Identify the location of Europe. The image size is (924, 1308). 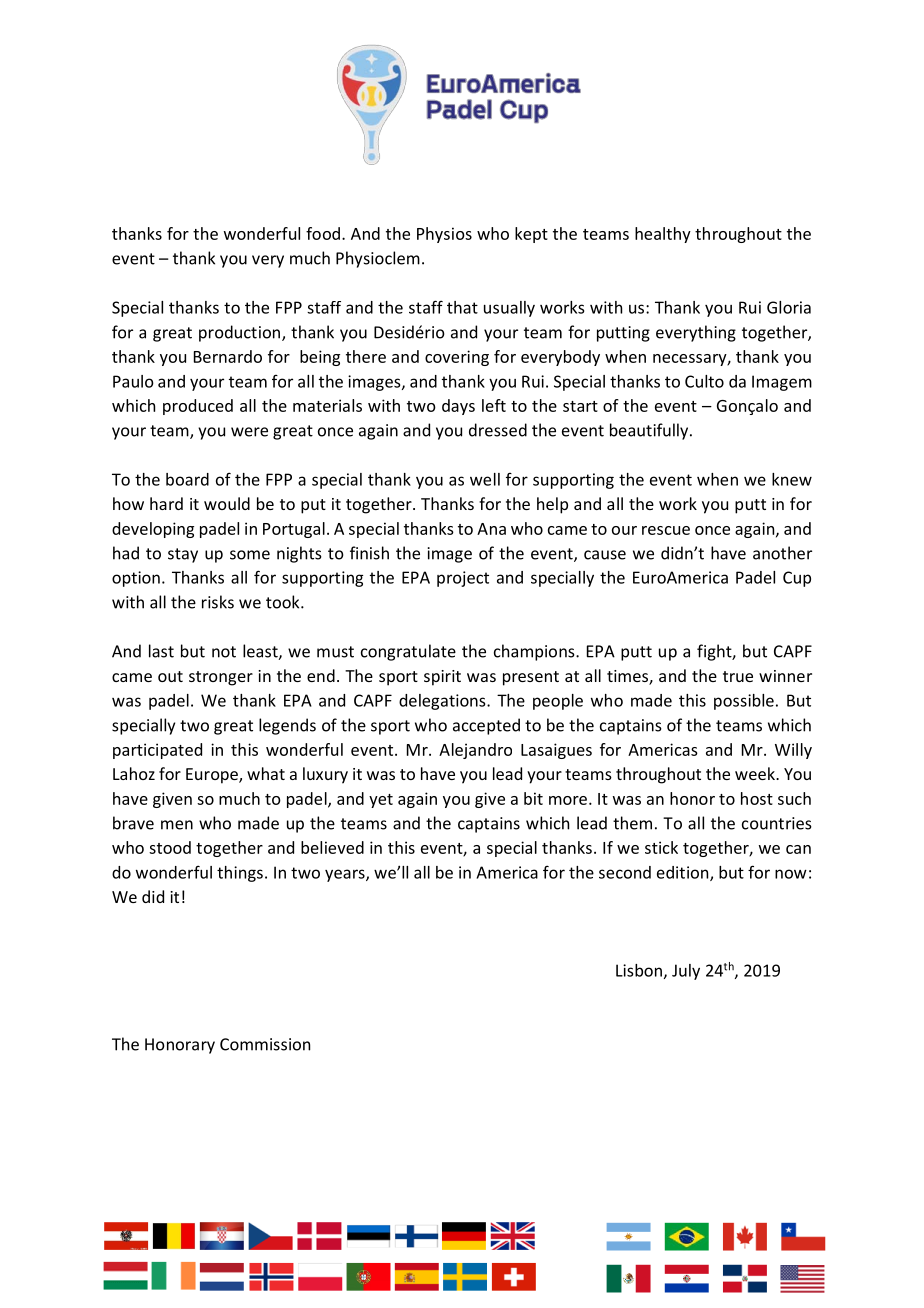
(213, 776).
